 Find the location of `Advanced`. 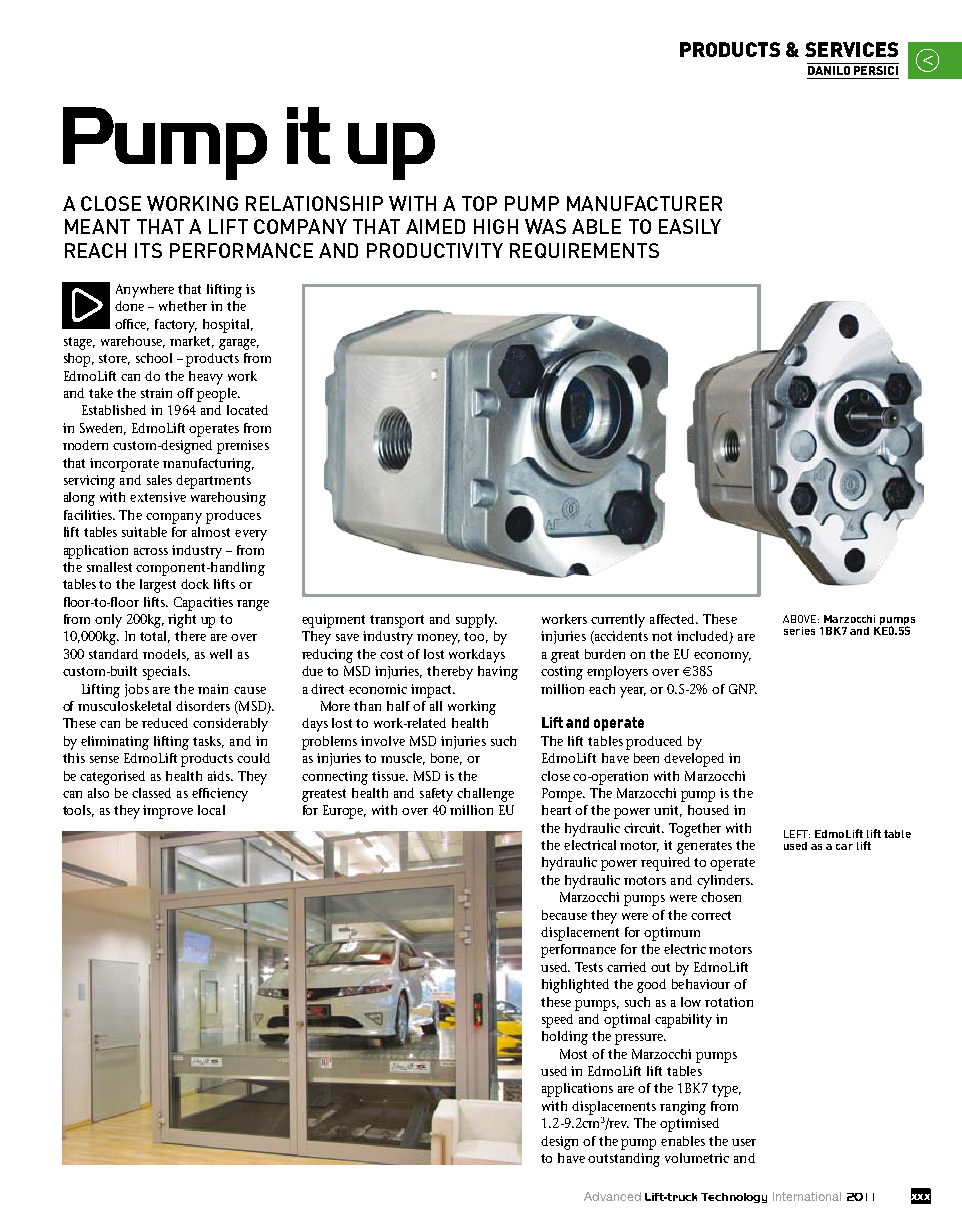

Advanced is located at coordinates (612, 1196).
